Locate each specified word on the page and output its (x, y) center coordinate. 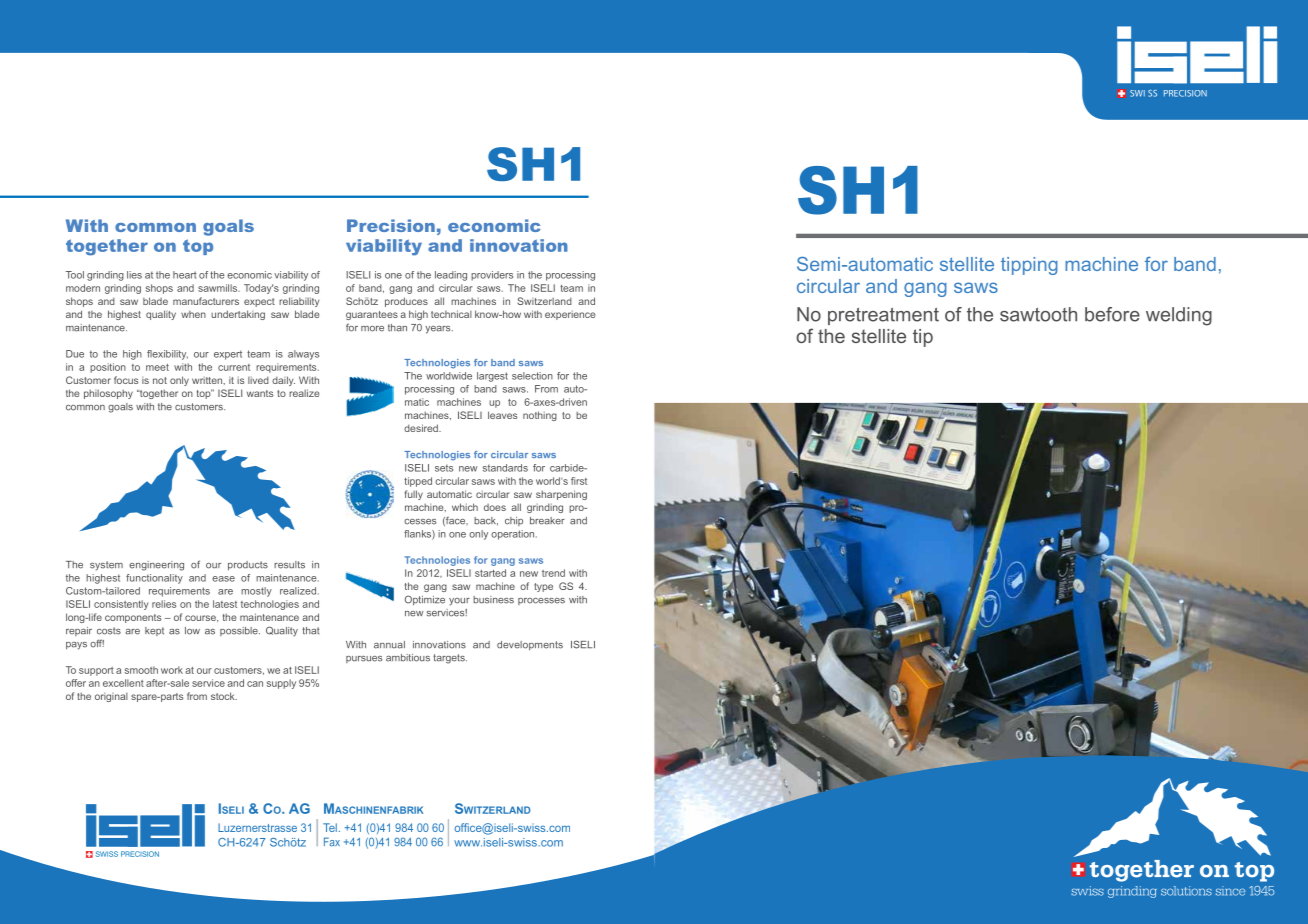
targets (450, 659)
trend (553, 573)
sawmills (218, 288)
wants (260, 393)
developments (530, 645)
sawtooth (1038, 314)
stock (224, 696)
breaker (547, 521)
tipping (1029, 266)
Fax (332, 842)
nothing (540, 416)
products (248, 566)
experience (570, 315)
